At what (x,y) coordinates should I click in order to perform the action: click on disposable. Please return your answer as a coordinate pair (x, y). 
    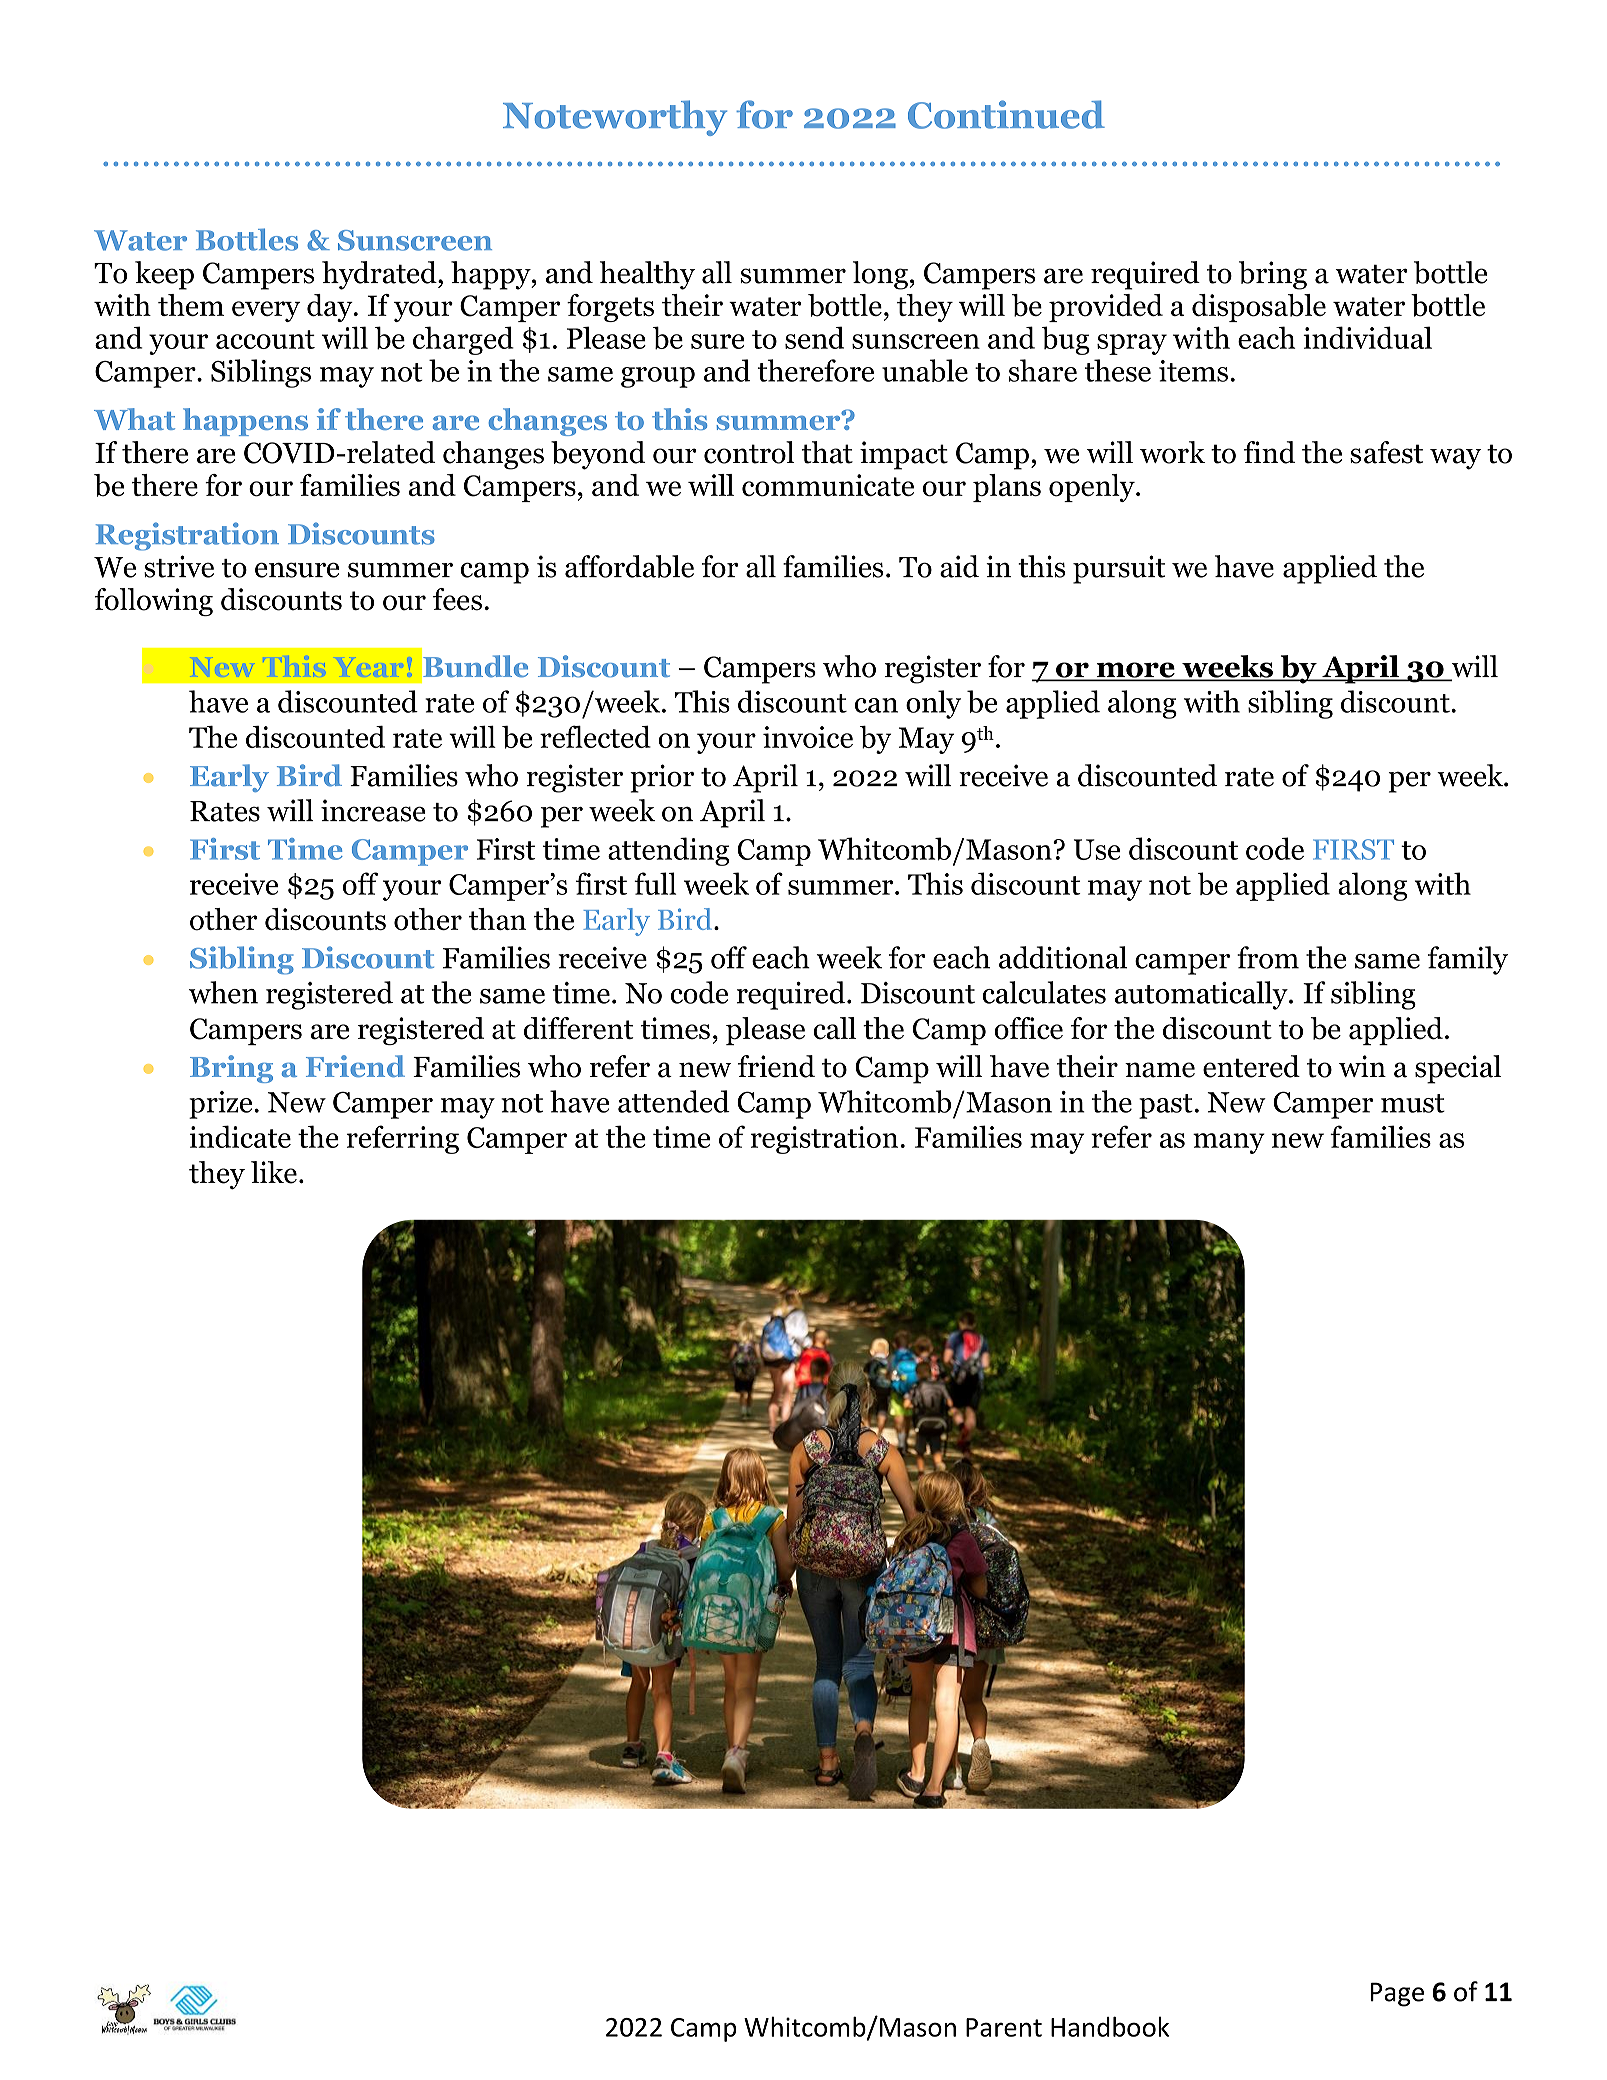
    Looking at the image, I should click on (1259, 308).
